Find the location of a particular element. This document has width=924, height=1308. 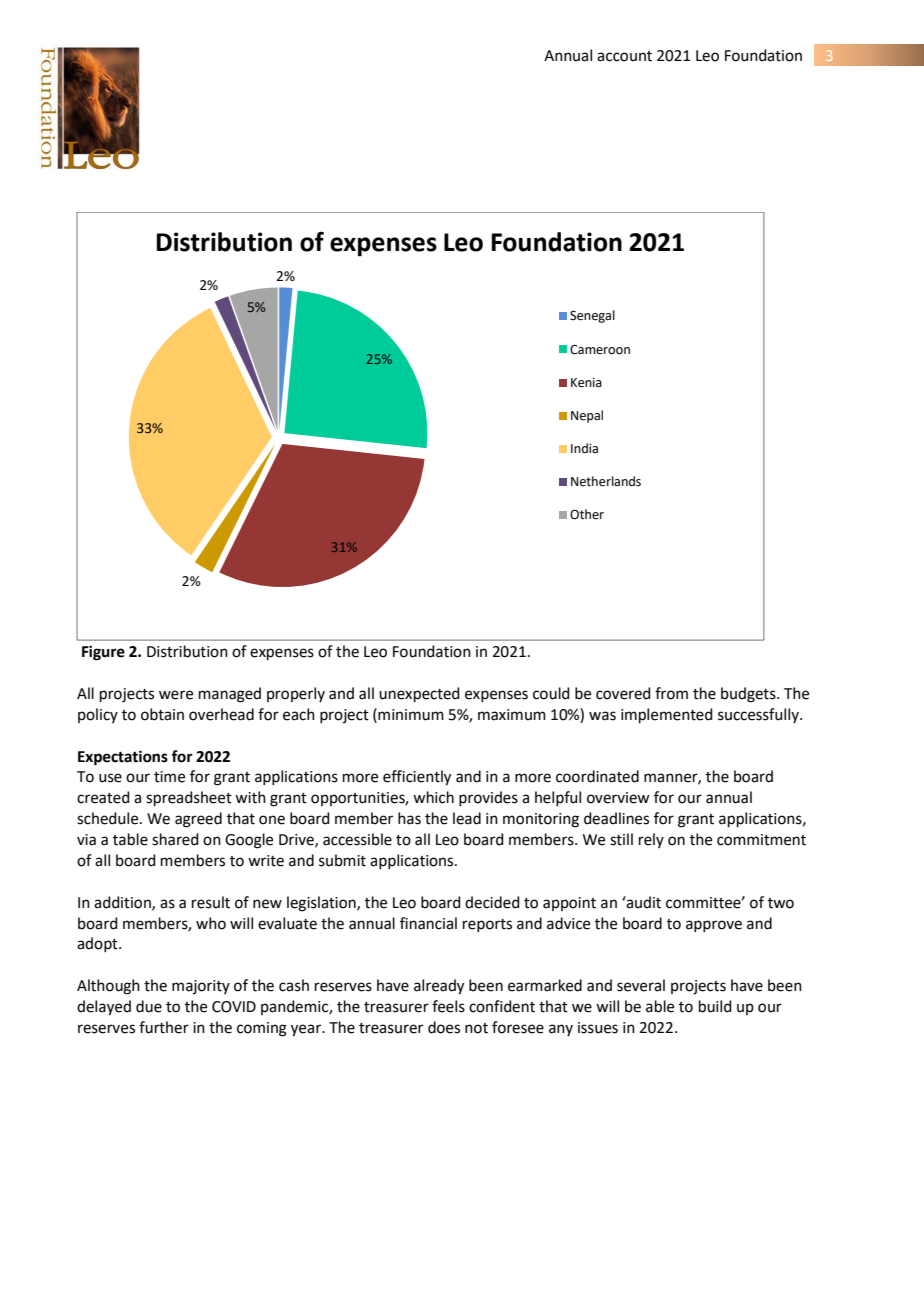

Netherlands is located at coordinates (606, 481).
